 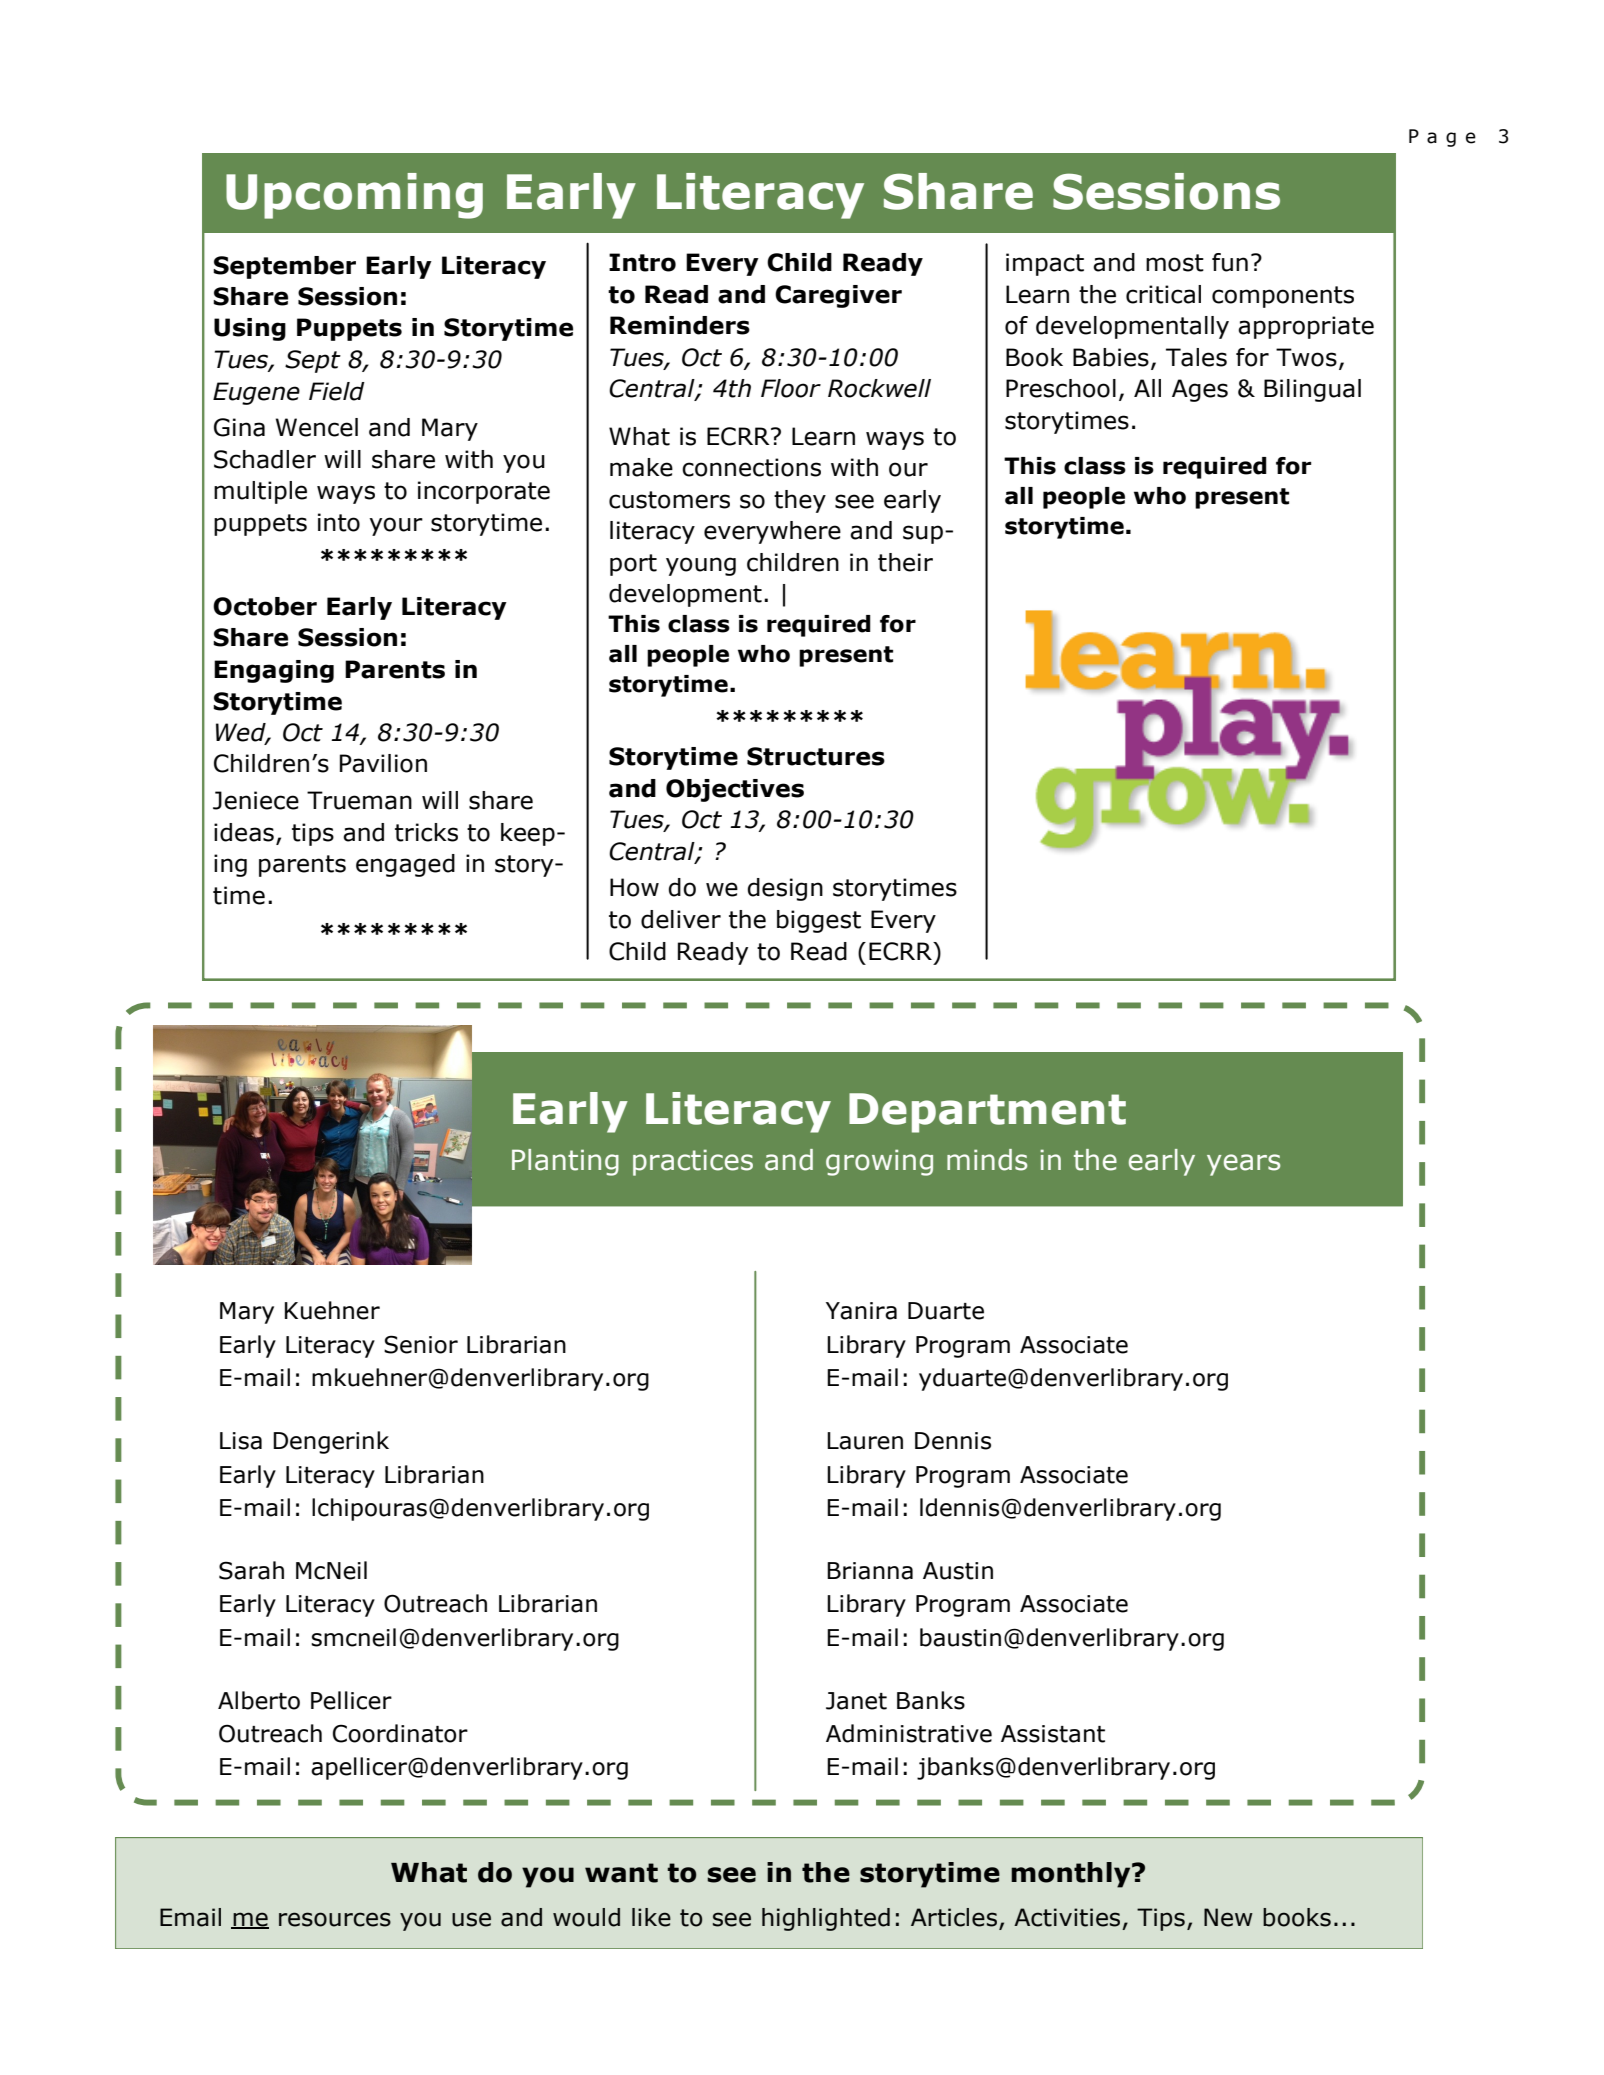 I want to click on highlighted, so click(x=826, y=1919).
